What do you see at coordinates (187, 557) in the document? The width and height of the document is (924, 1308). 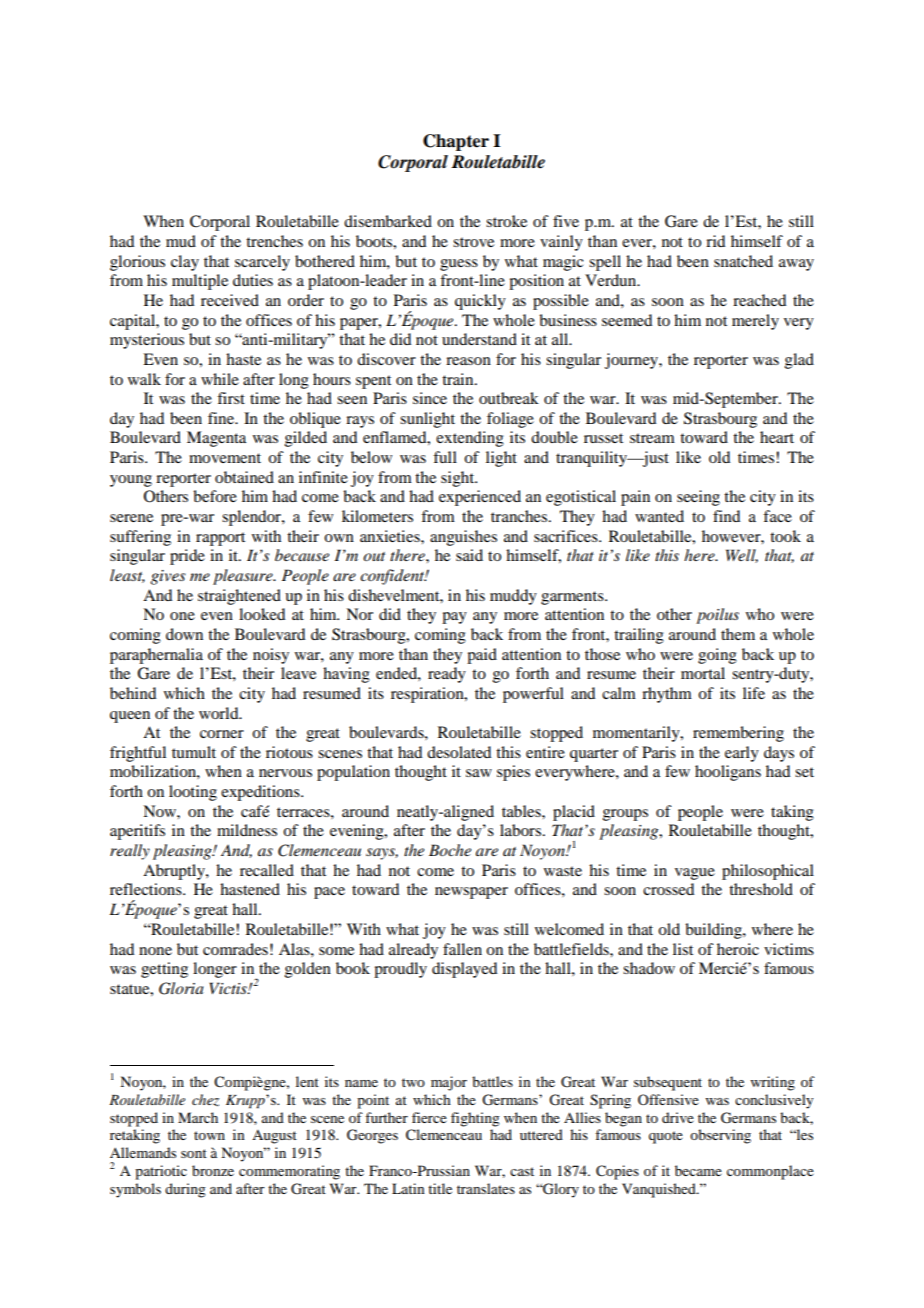 I see `pride` at bounding box center [187, 557].
